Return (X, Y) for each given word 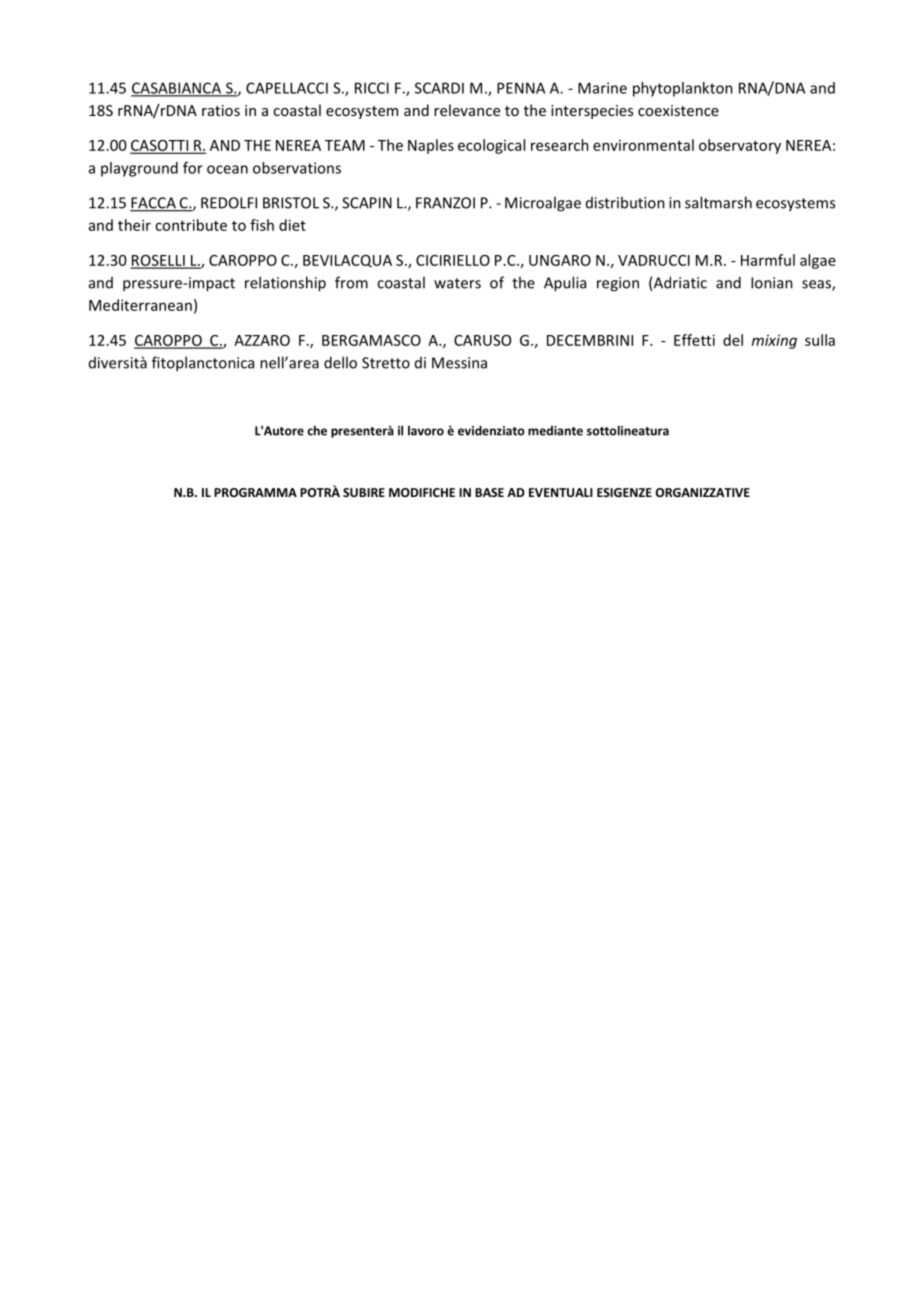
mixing (774, 341)
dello (340, 362)
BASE (489, 492)
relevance (467, 110)
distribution (625, 202)
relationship (285, 284)
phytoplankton (683, 89)
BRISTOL (291, 203)
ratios (221, 110)
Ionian (772, 283)
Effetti (694, 340)
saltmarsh (718, 202)
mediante (555, 431)
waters (457, 283)
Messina (459, 363)
